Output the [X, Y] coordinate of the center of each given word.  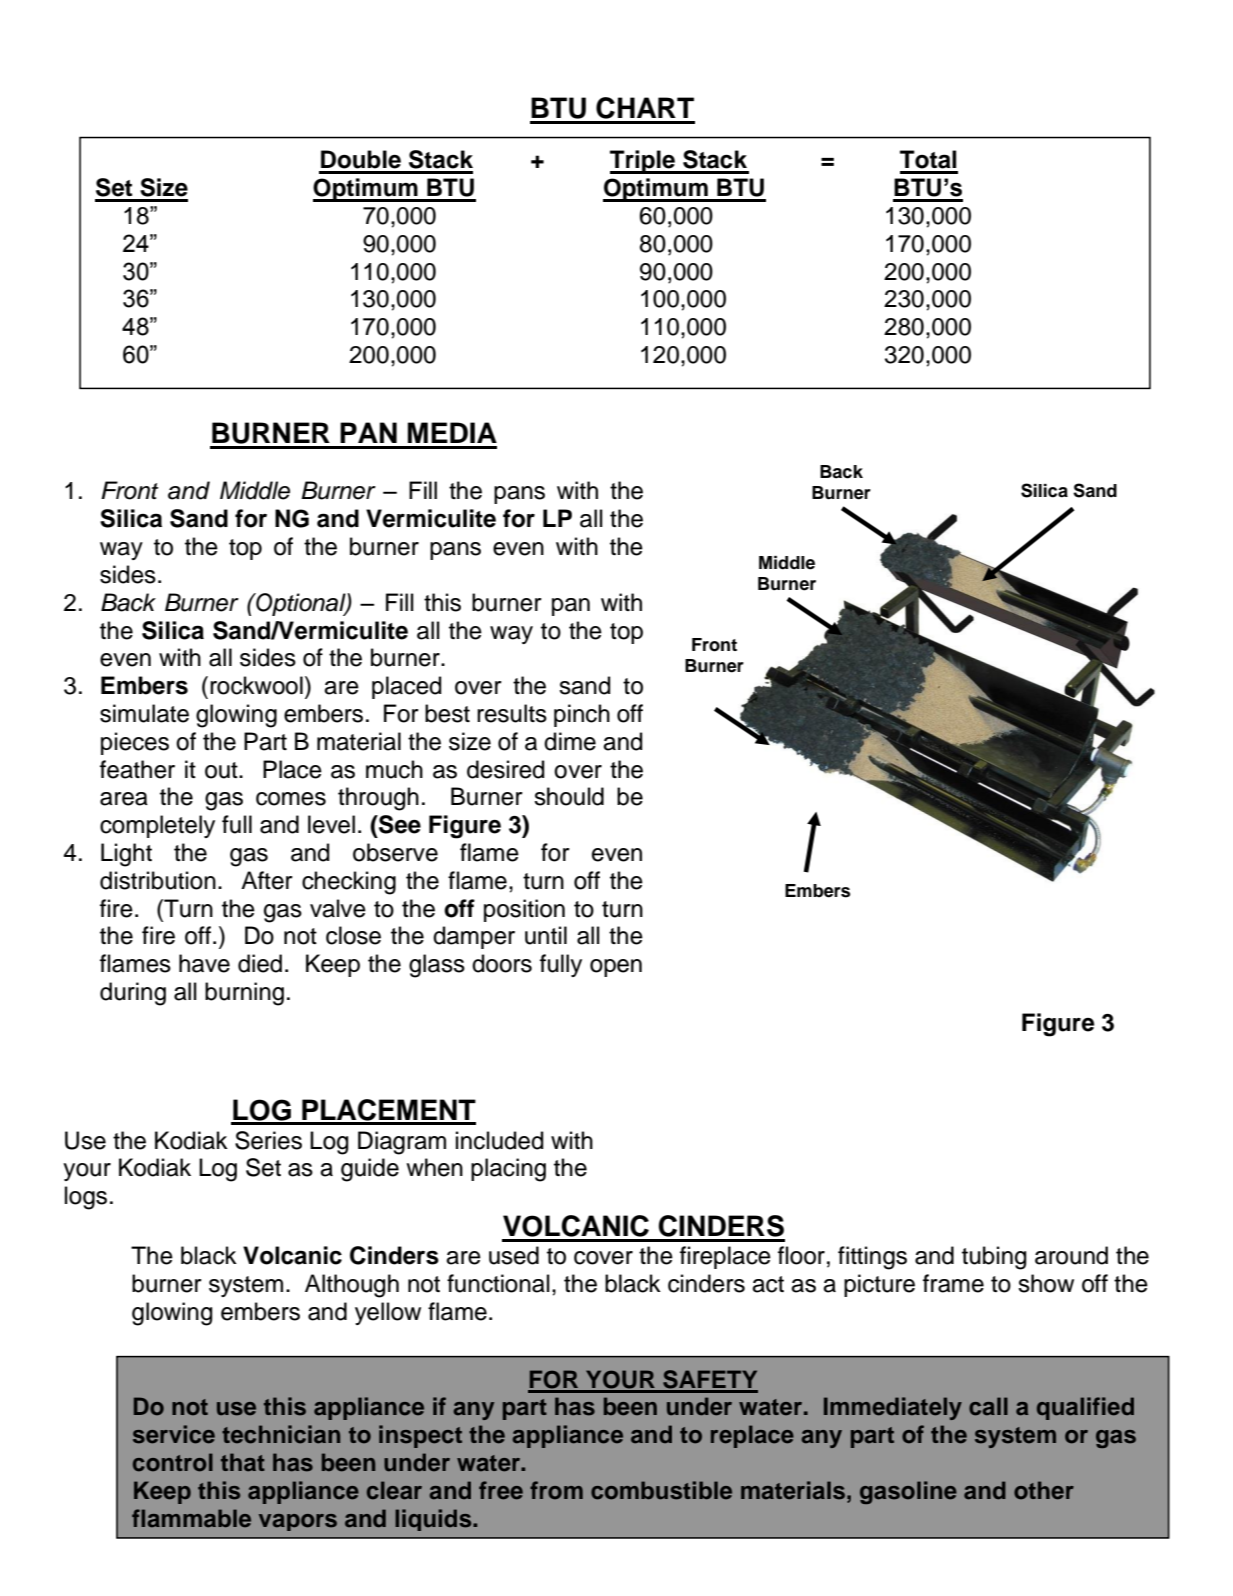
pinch [582, 715]
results [512, 713]
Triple [643, 162]
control [173, 1462]
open [616, 968]
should [569, 796]
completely [157, 826]
